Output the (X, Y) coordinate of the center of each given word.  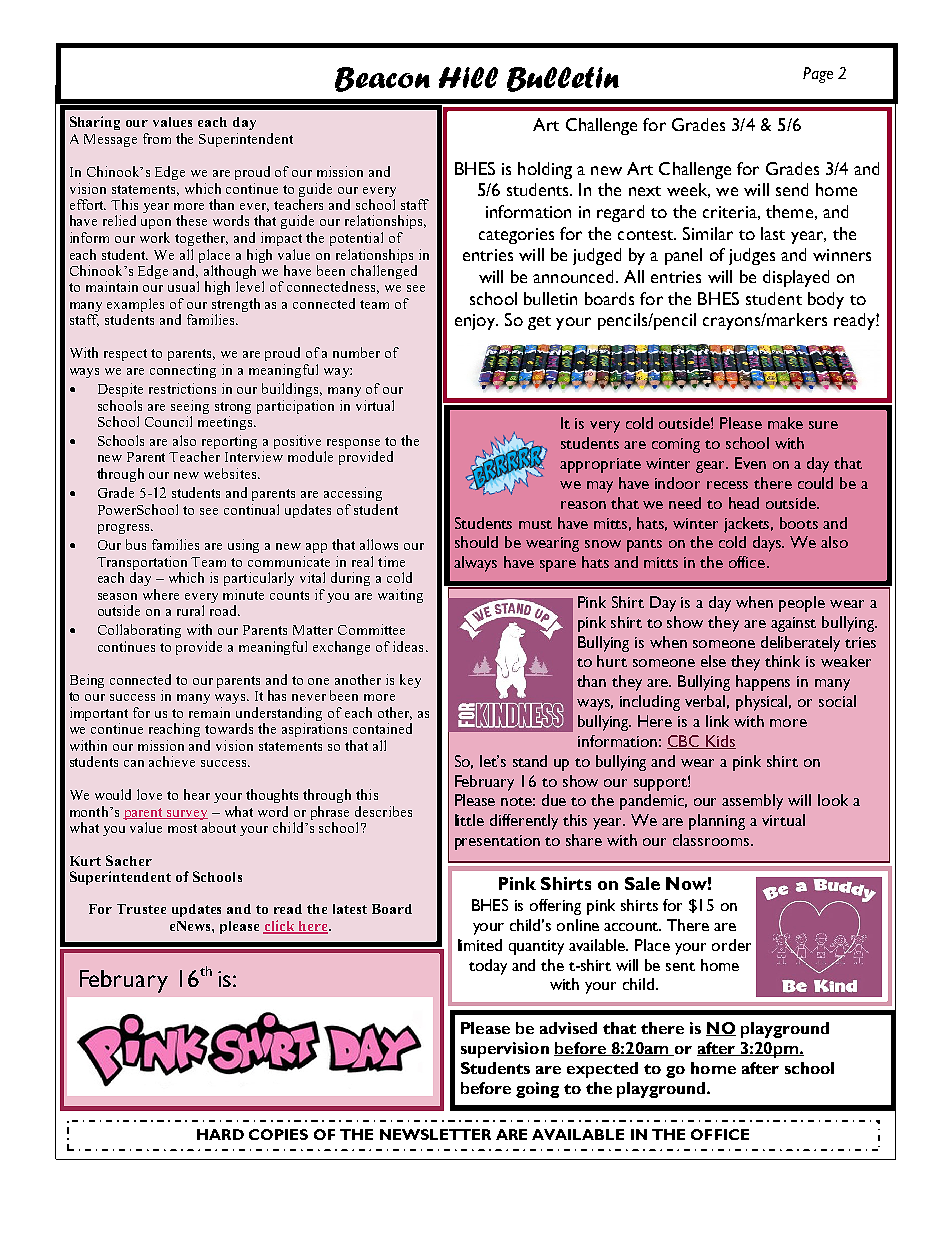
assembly (752, 802)
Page (818, 75)
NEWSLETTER (435, 1134)
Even (750, 463)
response (352, 445)
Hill (468, 77)
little (469, 820)
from (157, 138)
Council (168, 421)
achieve (172, 761)
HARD (220, 1134)
